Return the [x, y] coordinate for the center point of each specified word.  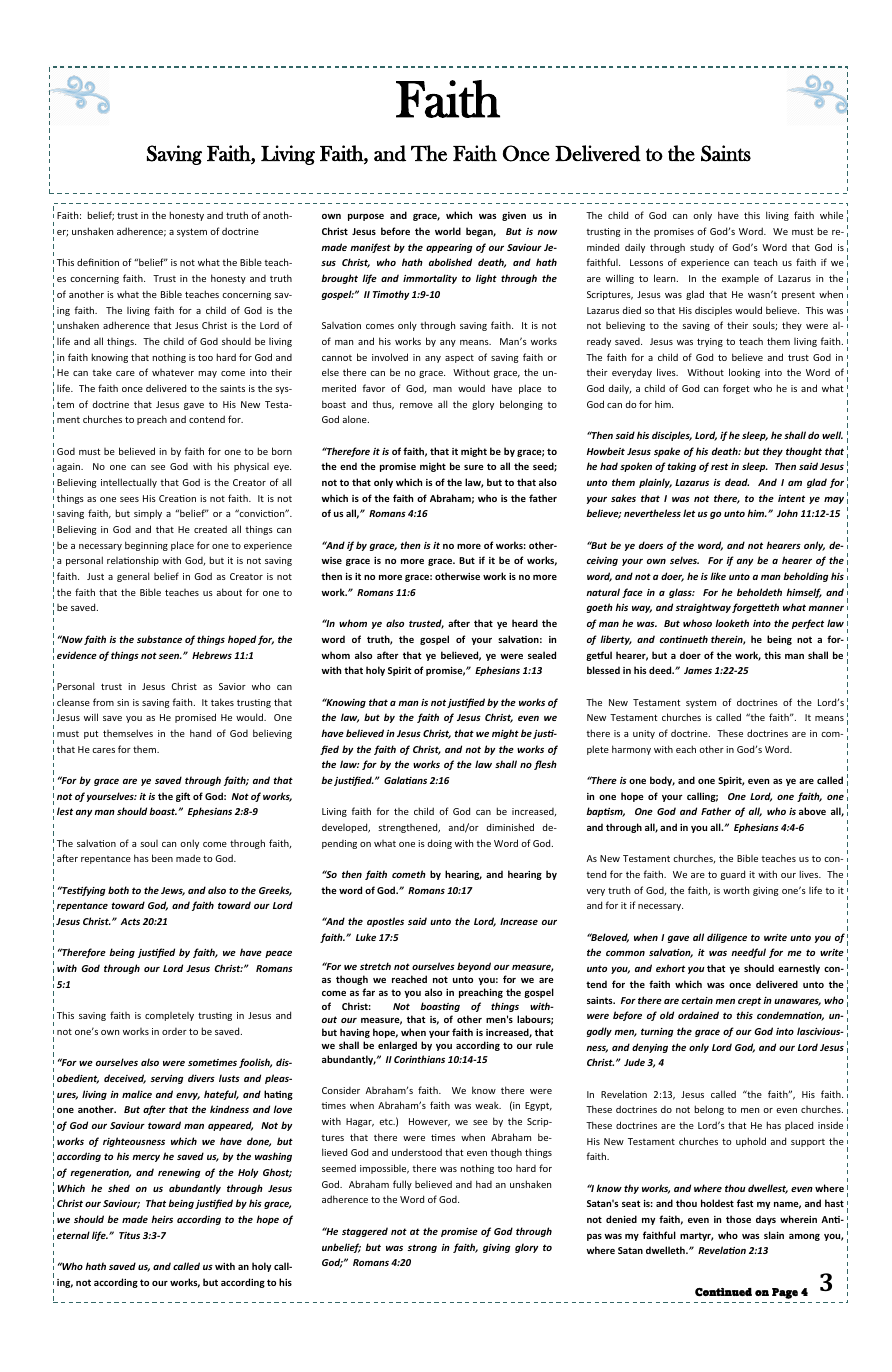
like [718, 576]
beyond [474, 967]
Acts [130, 921]
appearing [449, 248]
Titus [129, 1235]
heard [525, 623]
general [133, 577]
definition [98, 262]
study [702, 248]
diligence [727, 938]
